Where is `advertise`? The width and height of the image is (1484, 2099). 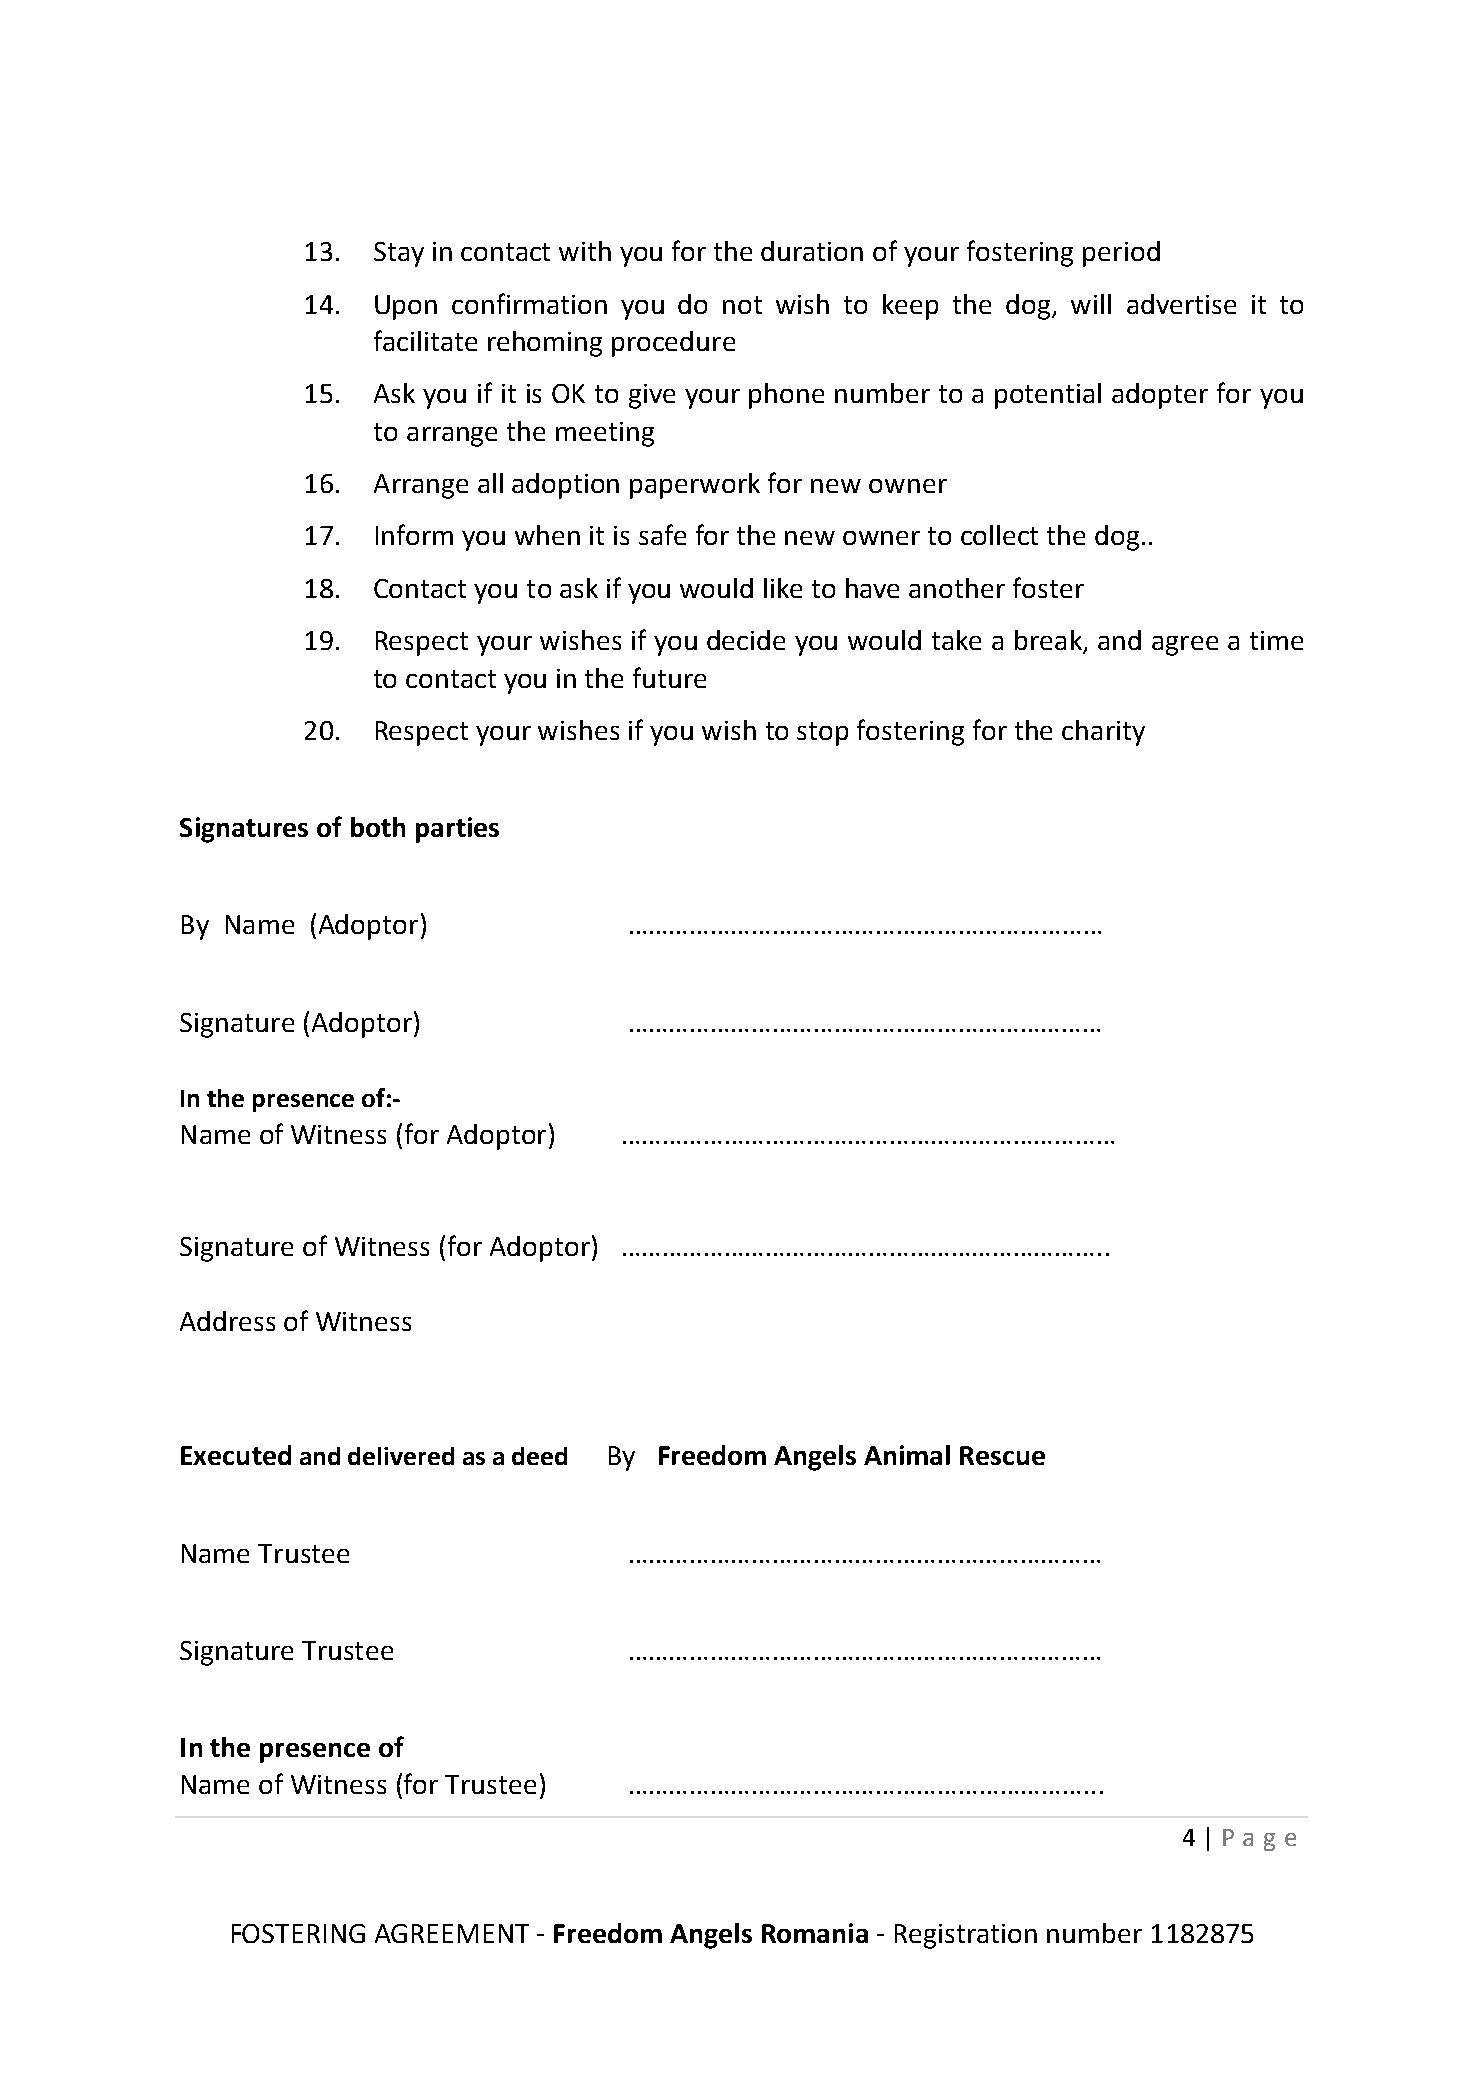 advertise is located at coordinates (1181, 304).
